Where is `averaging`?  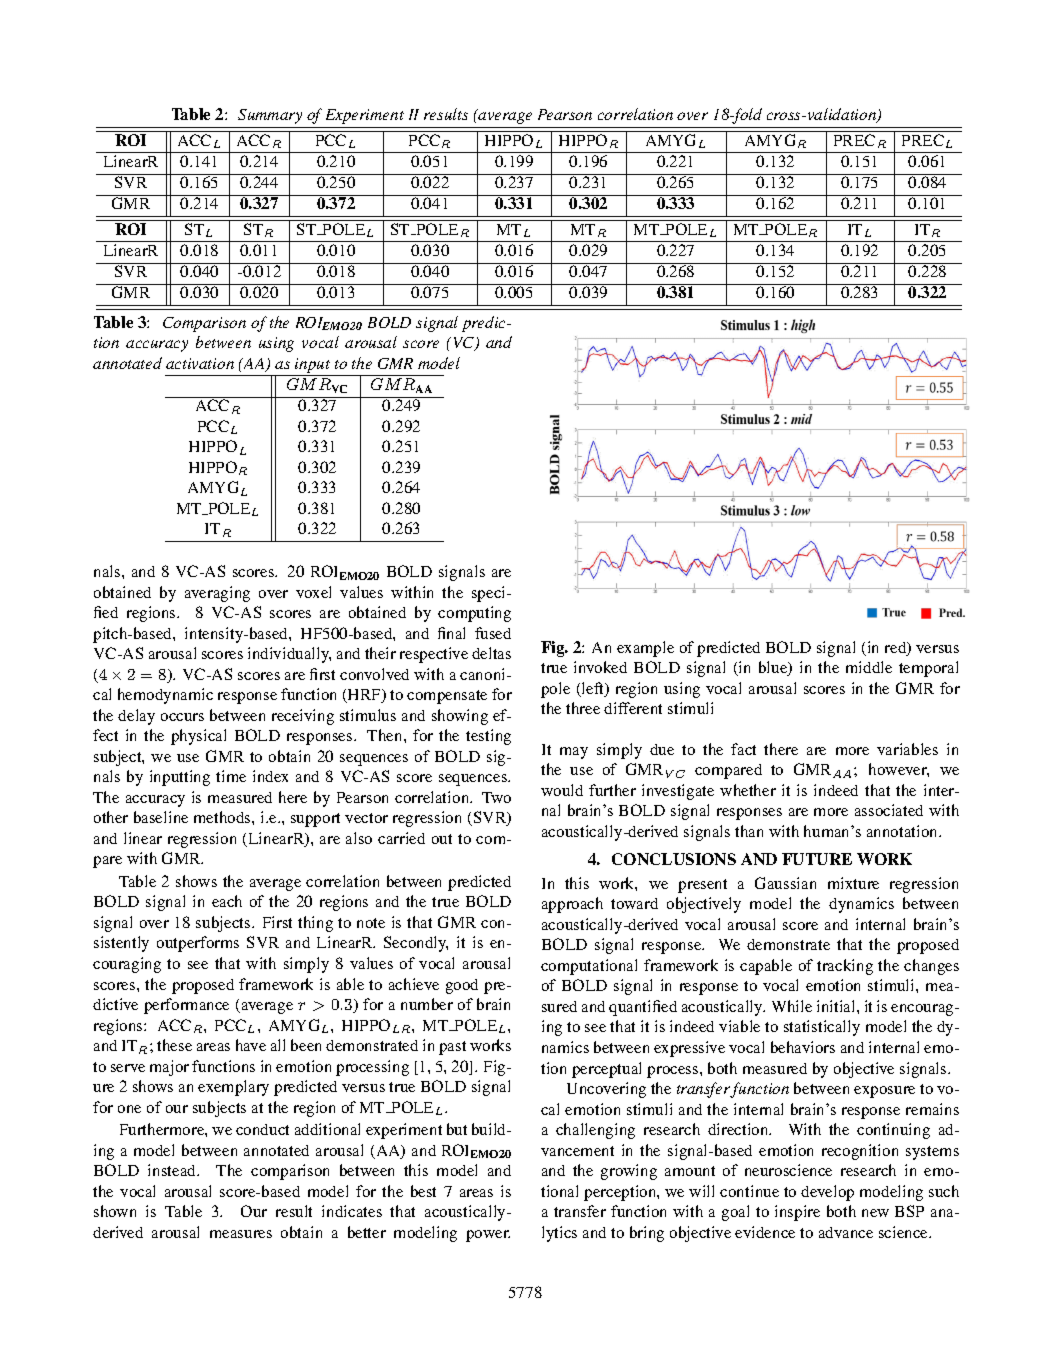 averaging is located at coordinates (217, 594).
